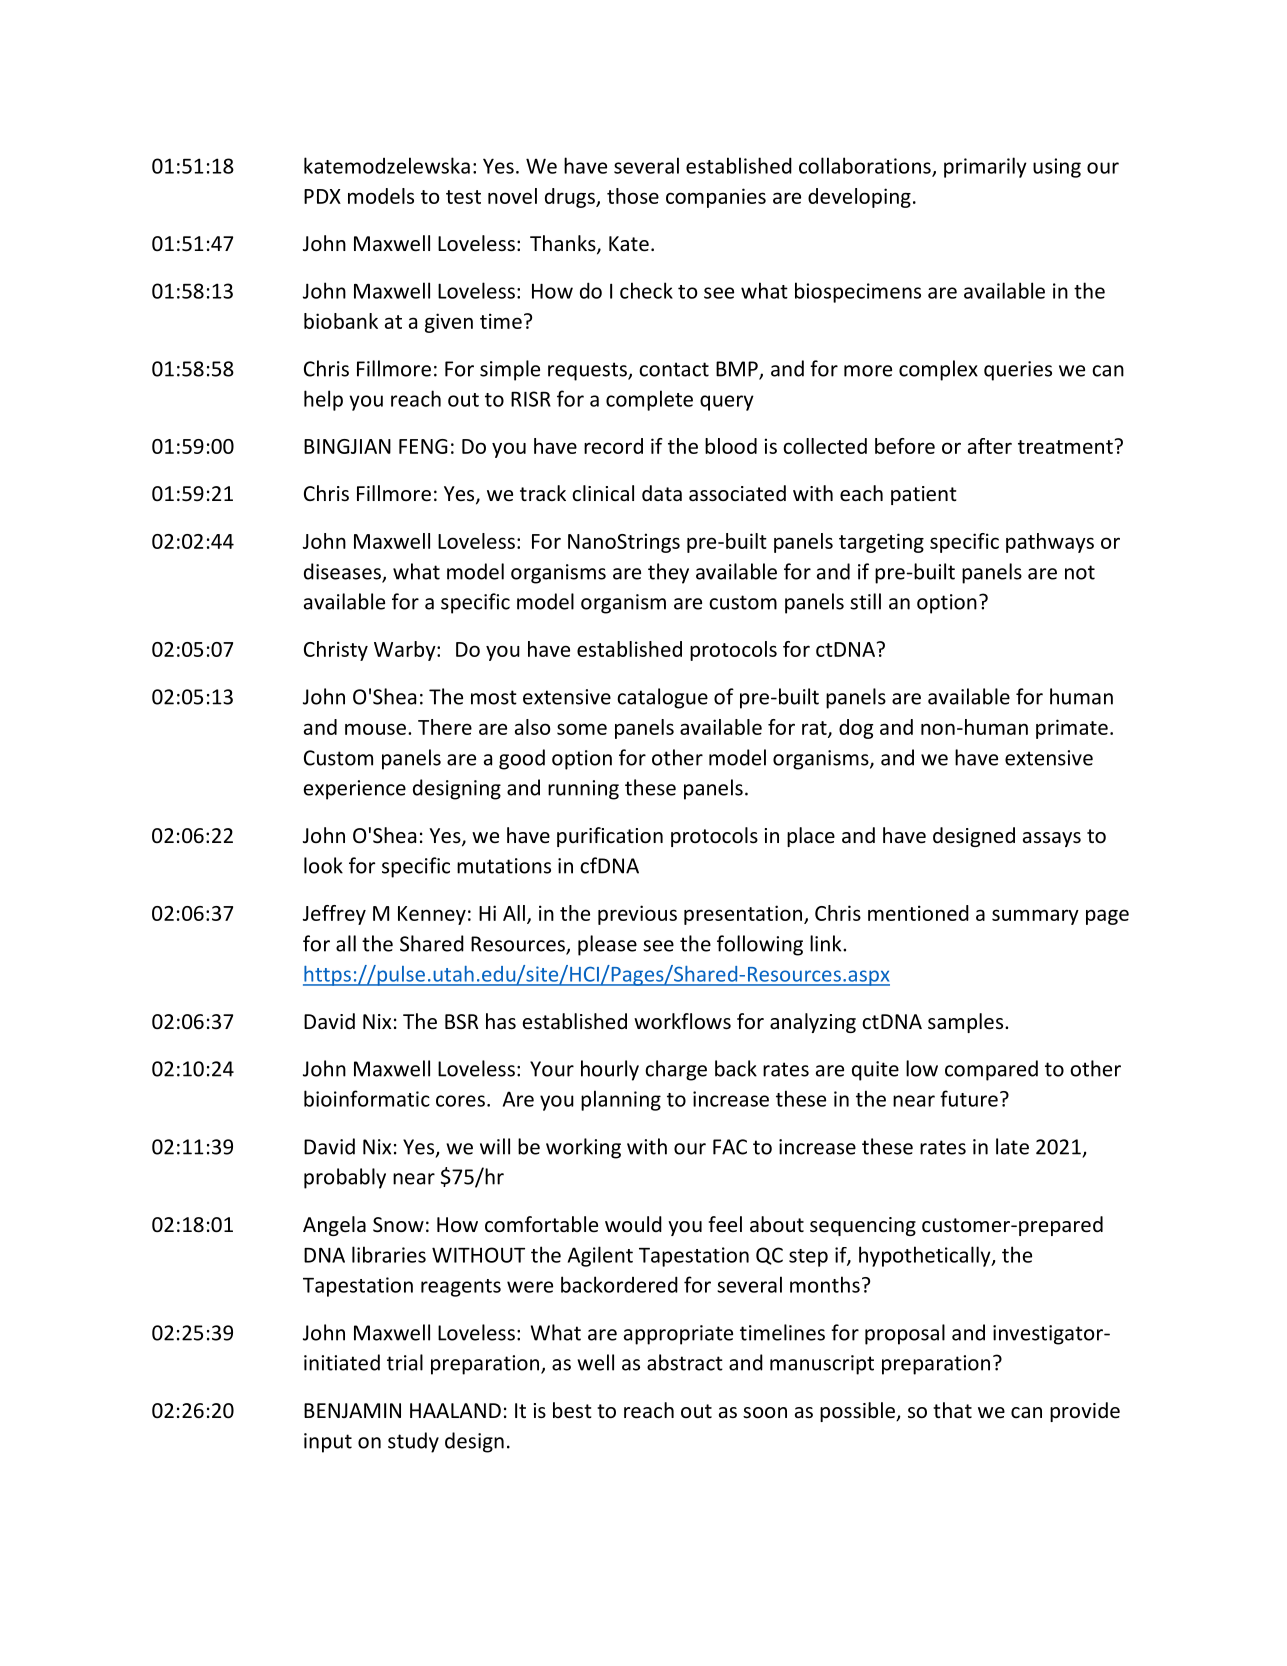 The height and width of the screenshot is (1666, 1287). What do you see at coordinates (1050, 543) in the screenshot?
I see `pathways` at bounding box center [1050, 543].
